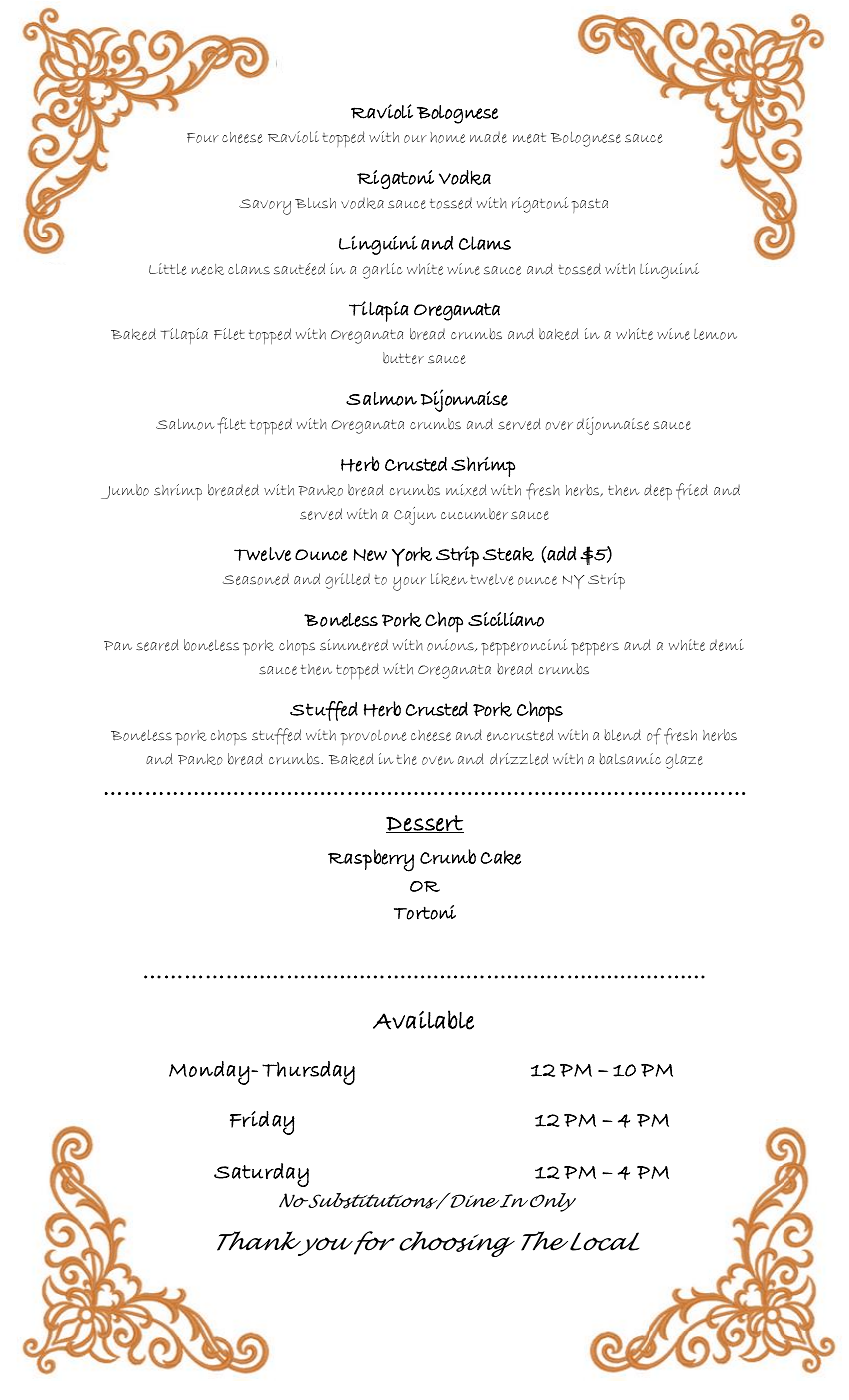 The height and width of the image is (1400, 849). Describe the element at coordinates (727, 645) in the image. I see `demi` at that location.
